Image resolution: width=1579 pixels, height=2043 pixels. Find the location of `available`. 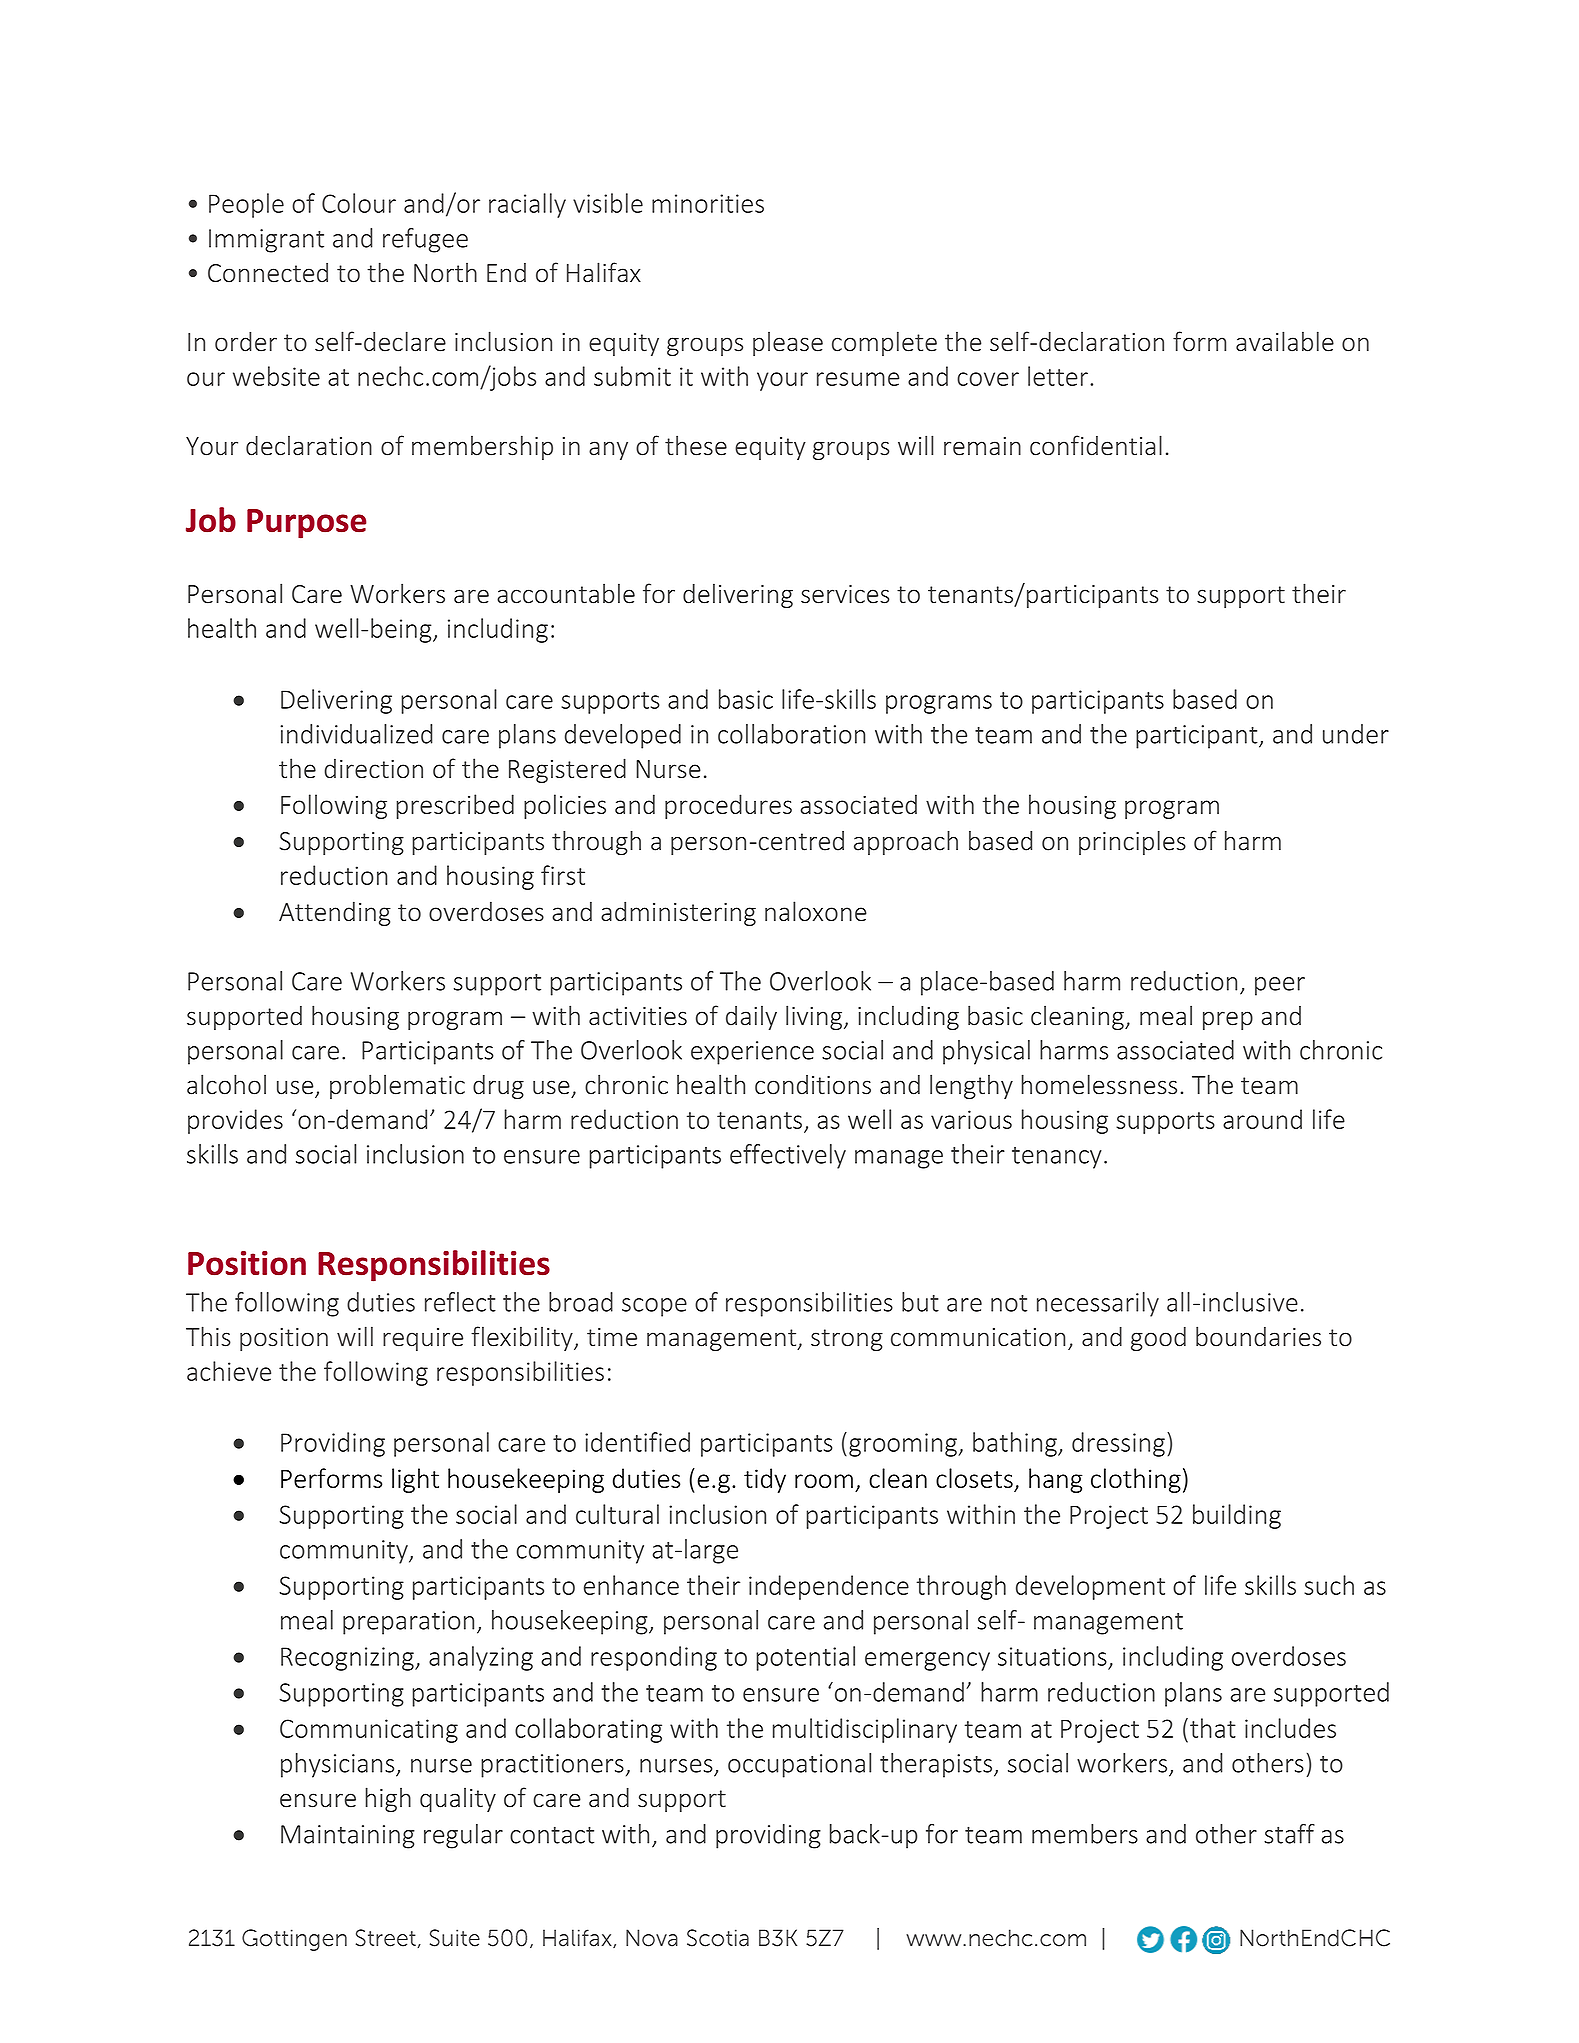

available is located at coordinates (1285, 341).
